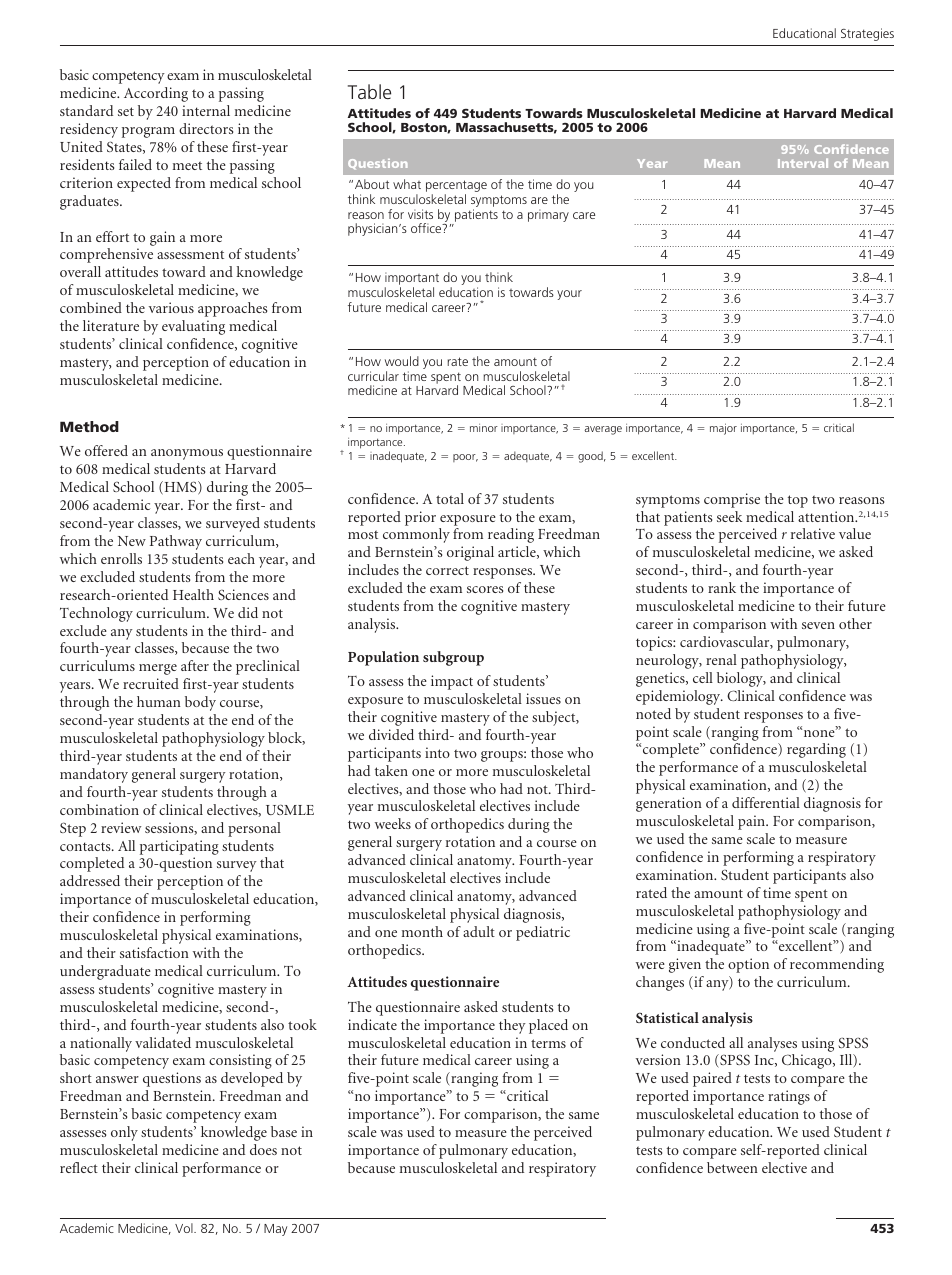  I want to click on merge, so click(158, 669).
